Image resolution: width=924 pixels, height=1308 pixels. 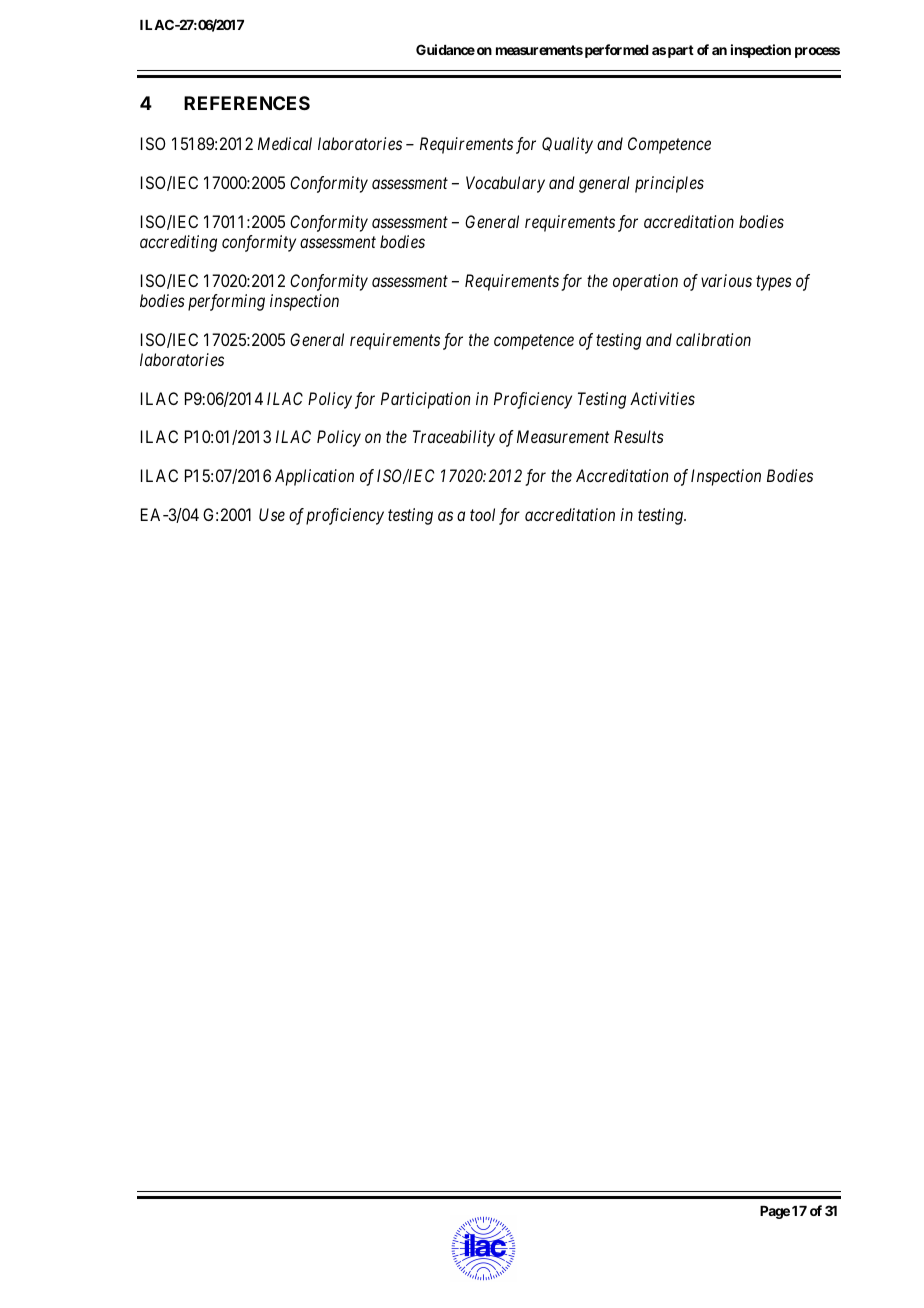 I want to click on Medical, so click(x=285, y=143).
